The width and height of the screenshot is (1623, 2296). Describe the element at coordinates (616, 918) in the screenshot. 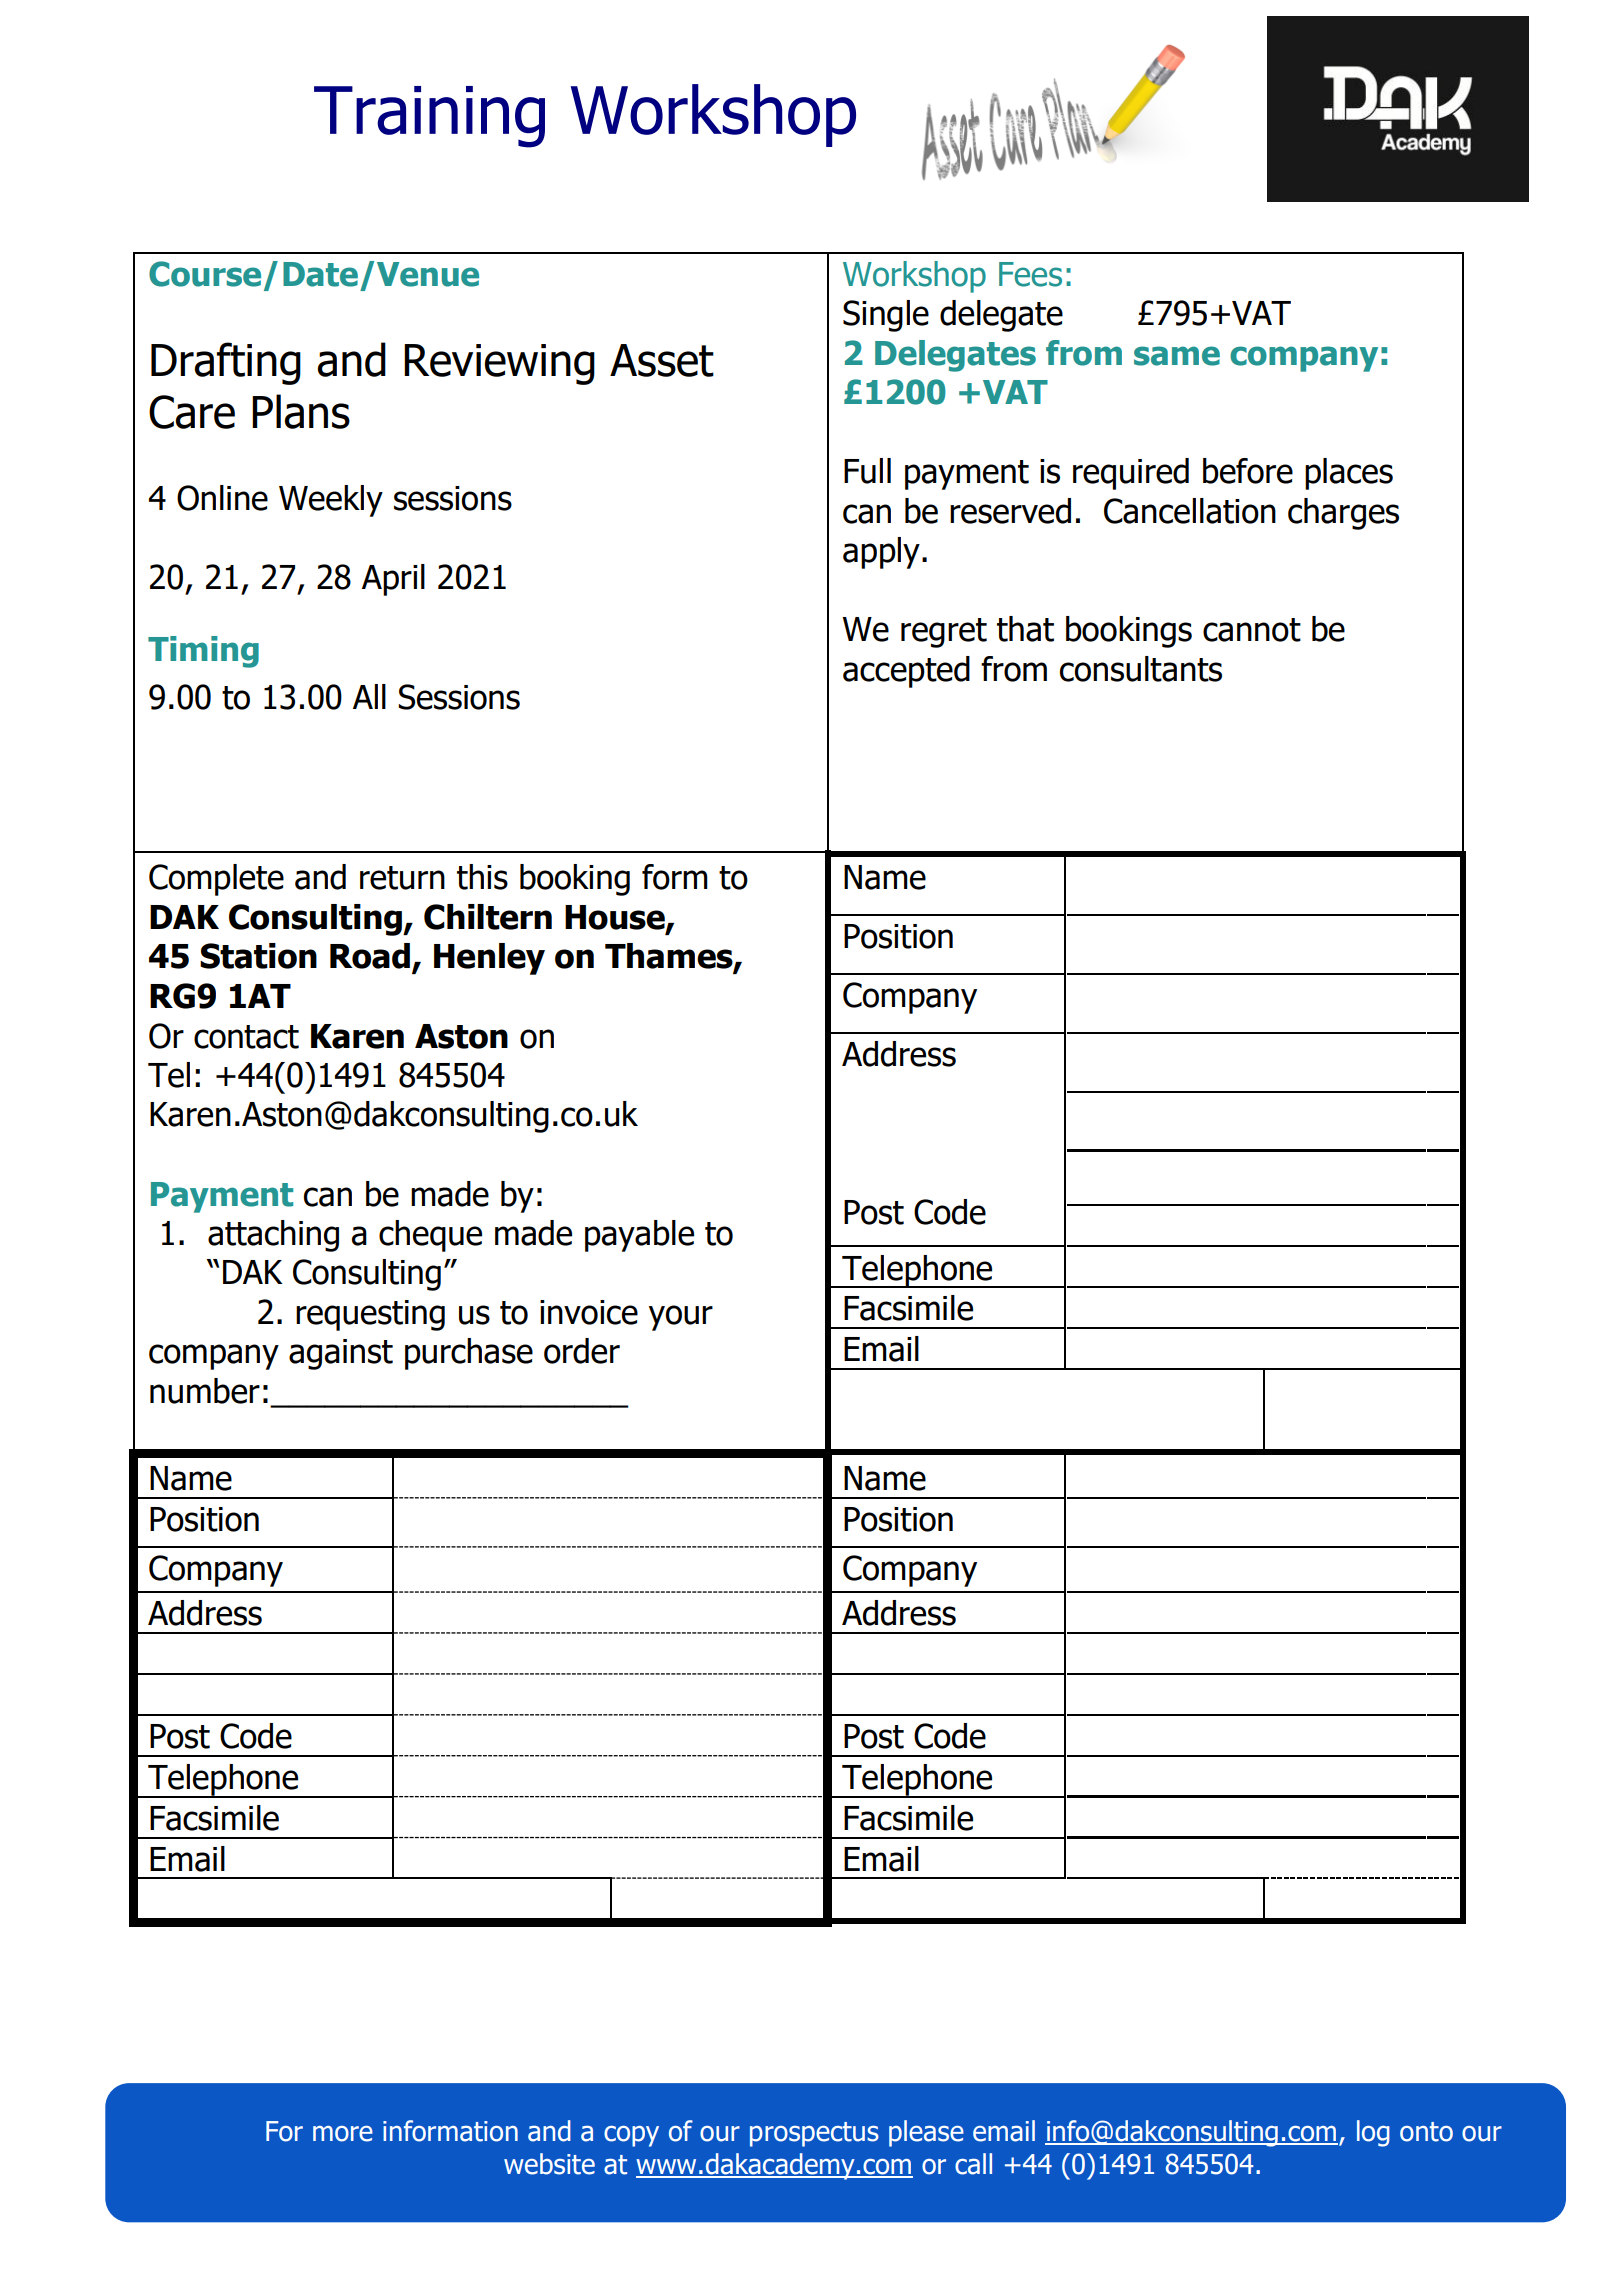

I see `House` at that location.
